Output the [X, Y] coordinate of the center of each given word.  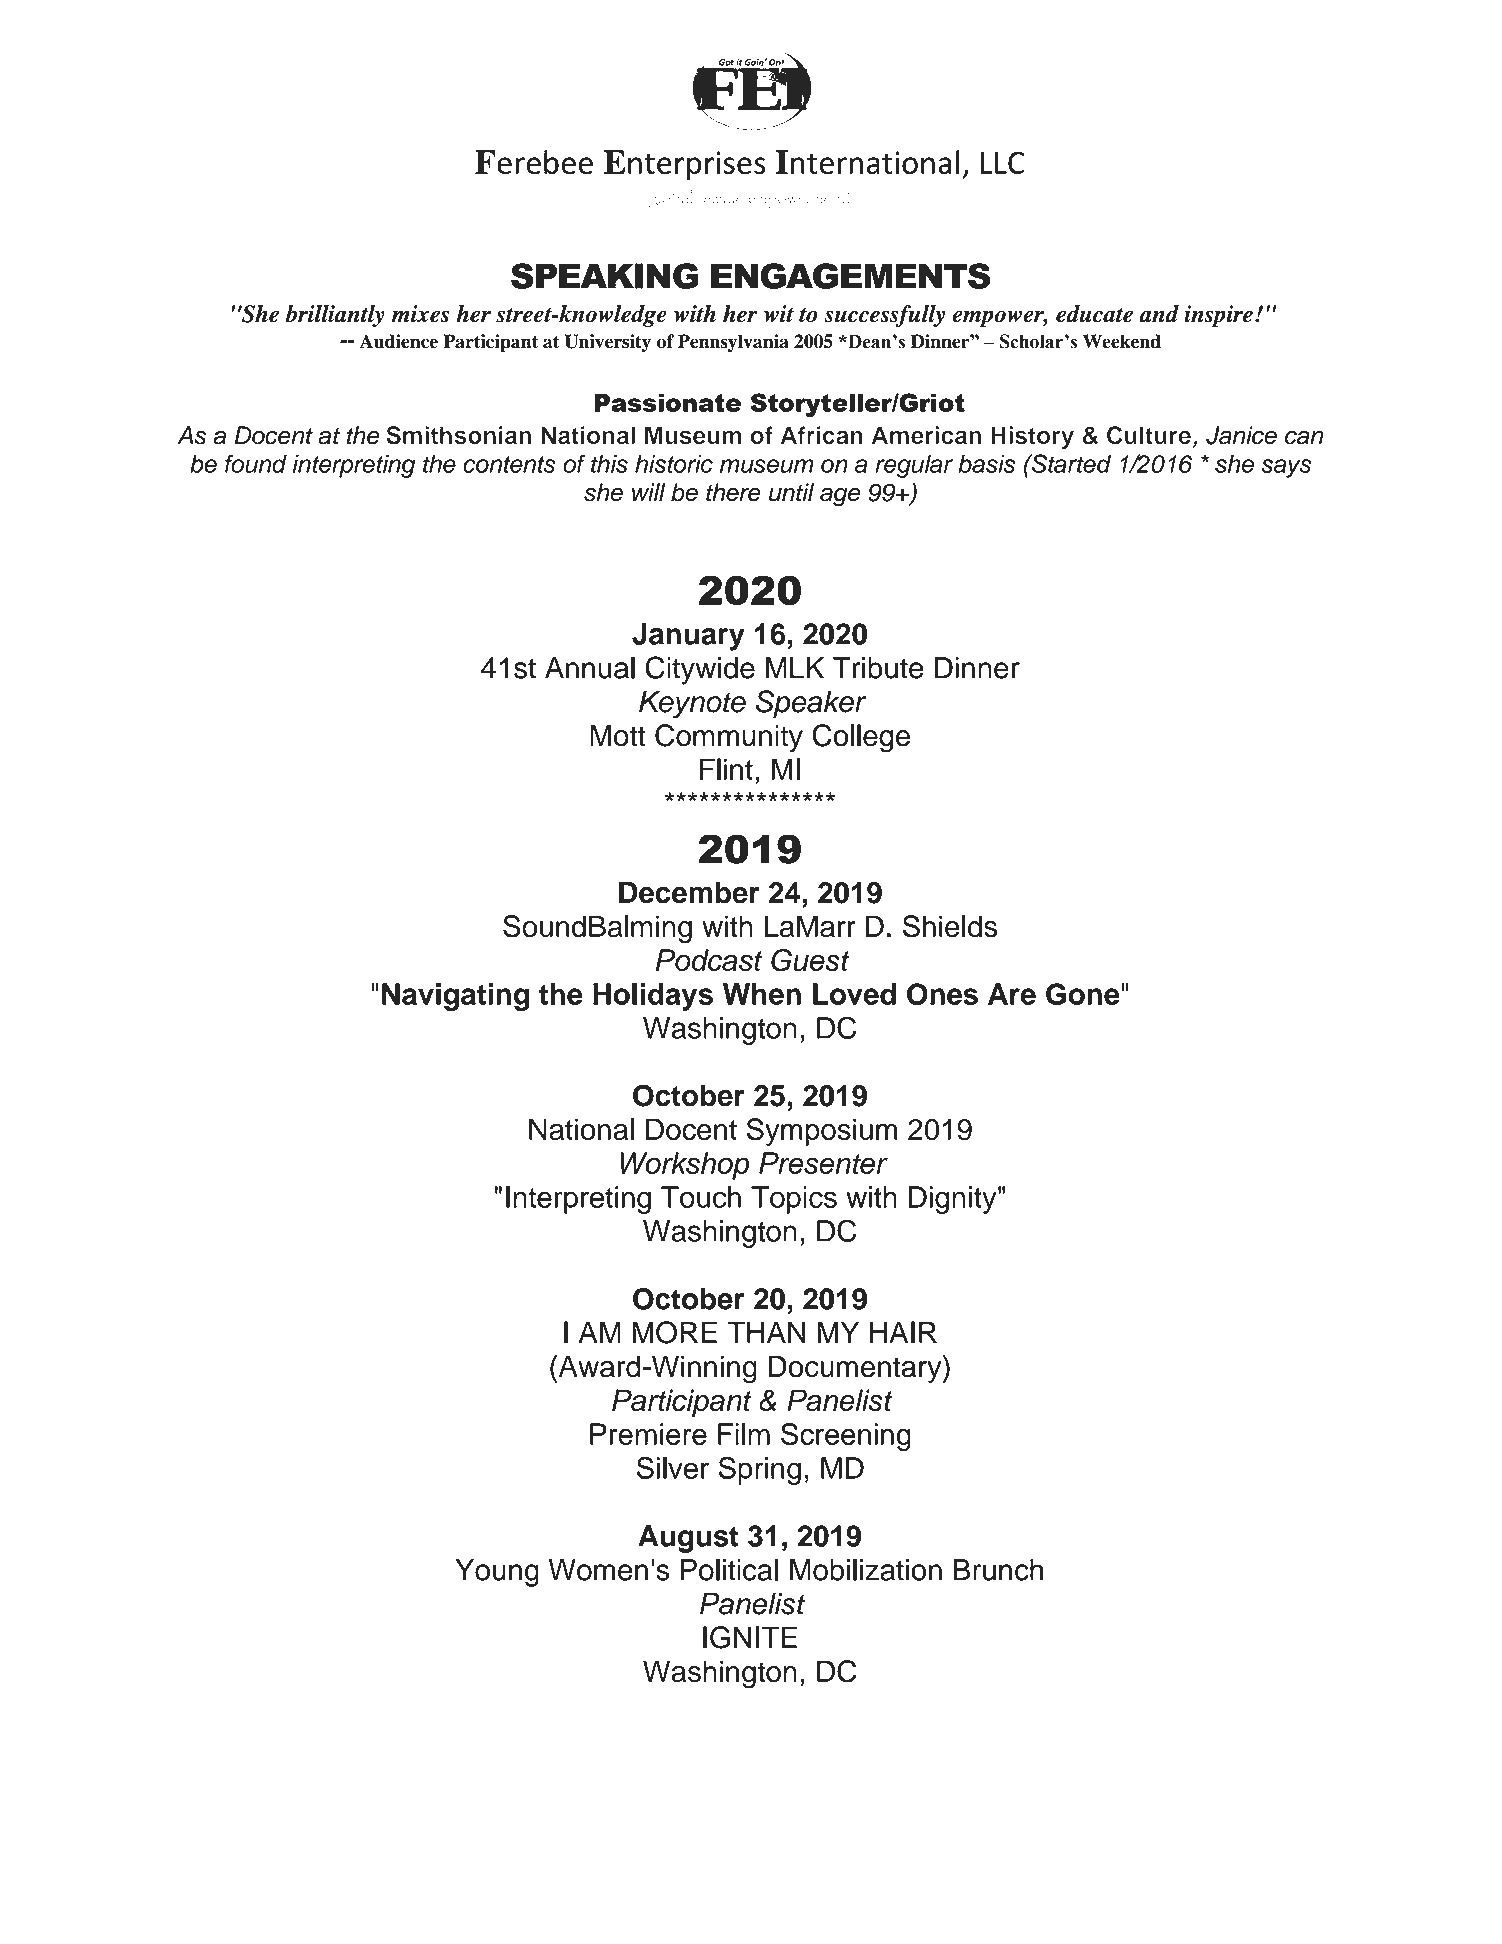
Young [497, 1573]
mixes [420, 314]
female [720, 196]
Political [729, 1570]
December [689, 892]
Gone [1083, 994]
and [1159, 314]
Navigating [455, 997]
